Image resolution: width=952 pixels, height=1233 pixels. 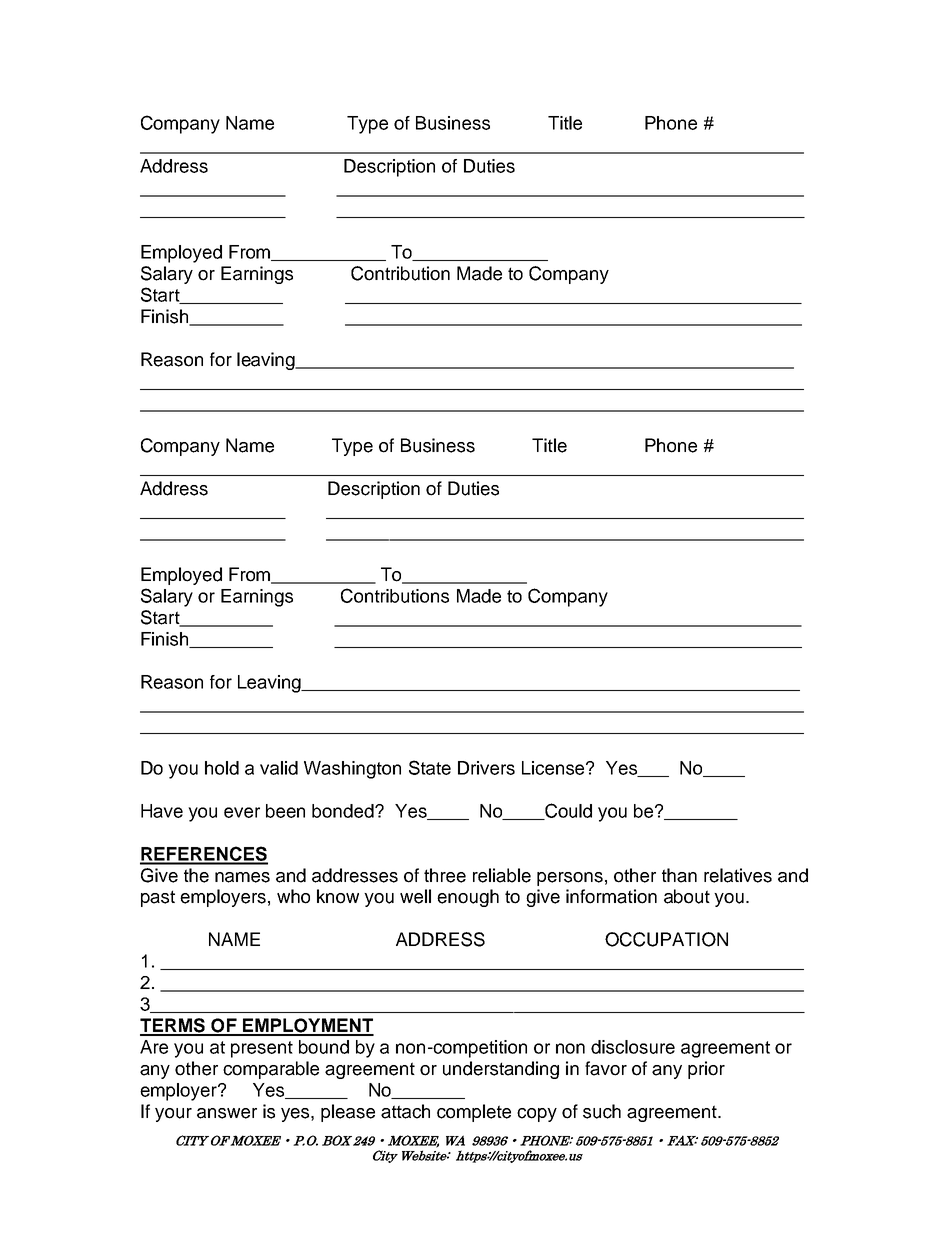 I want to click on Drivers, so click(x=486, y=768).
